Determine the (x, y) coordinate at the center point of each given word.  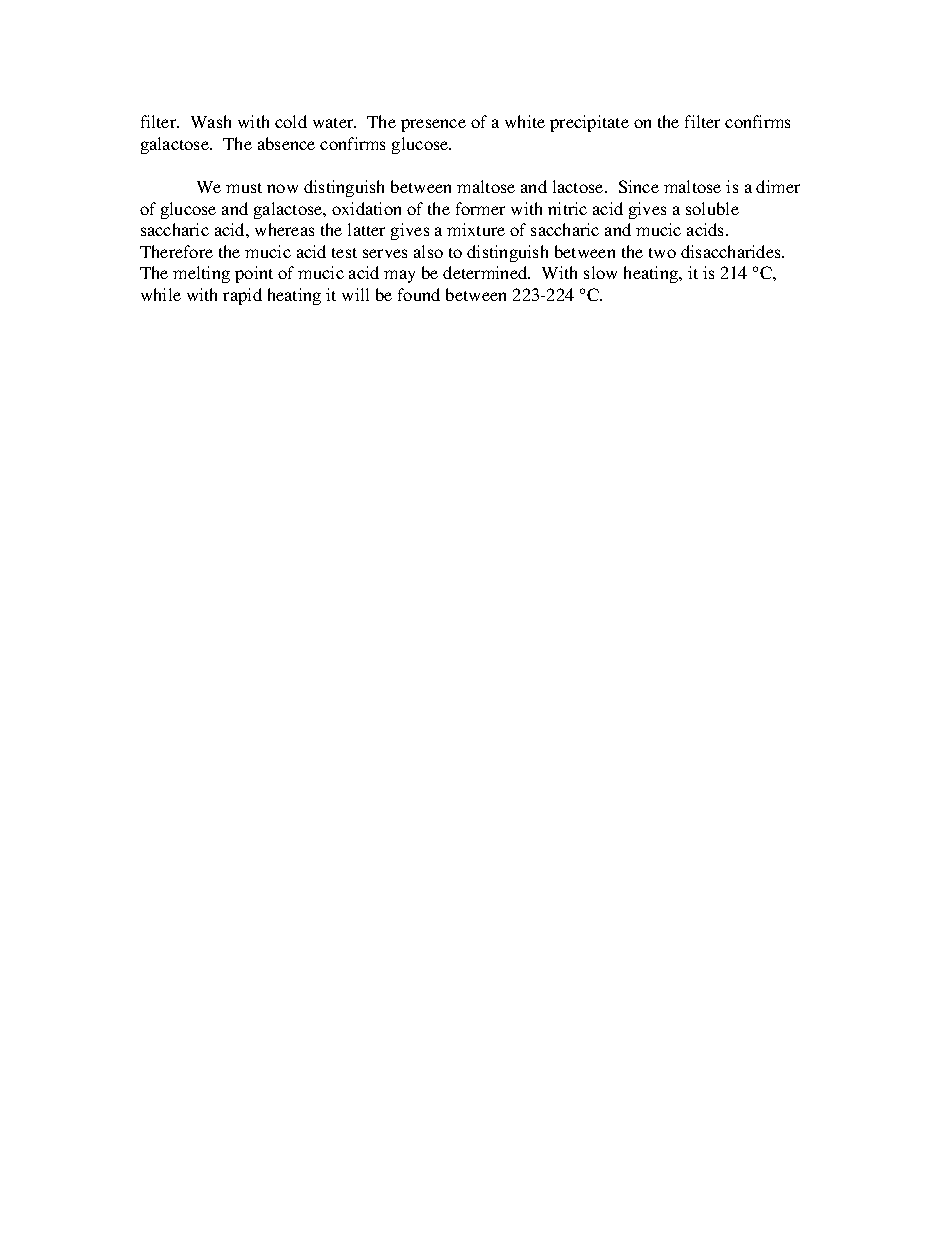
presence (433, 125)
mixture (476, 229)
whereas (284, 229)
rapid (242, 296)
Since (639, 186)
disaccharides (732, 251)
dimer (778, 186)
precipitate (589, 123)
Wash (211, 121)
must (244, 188)
